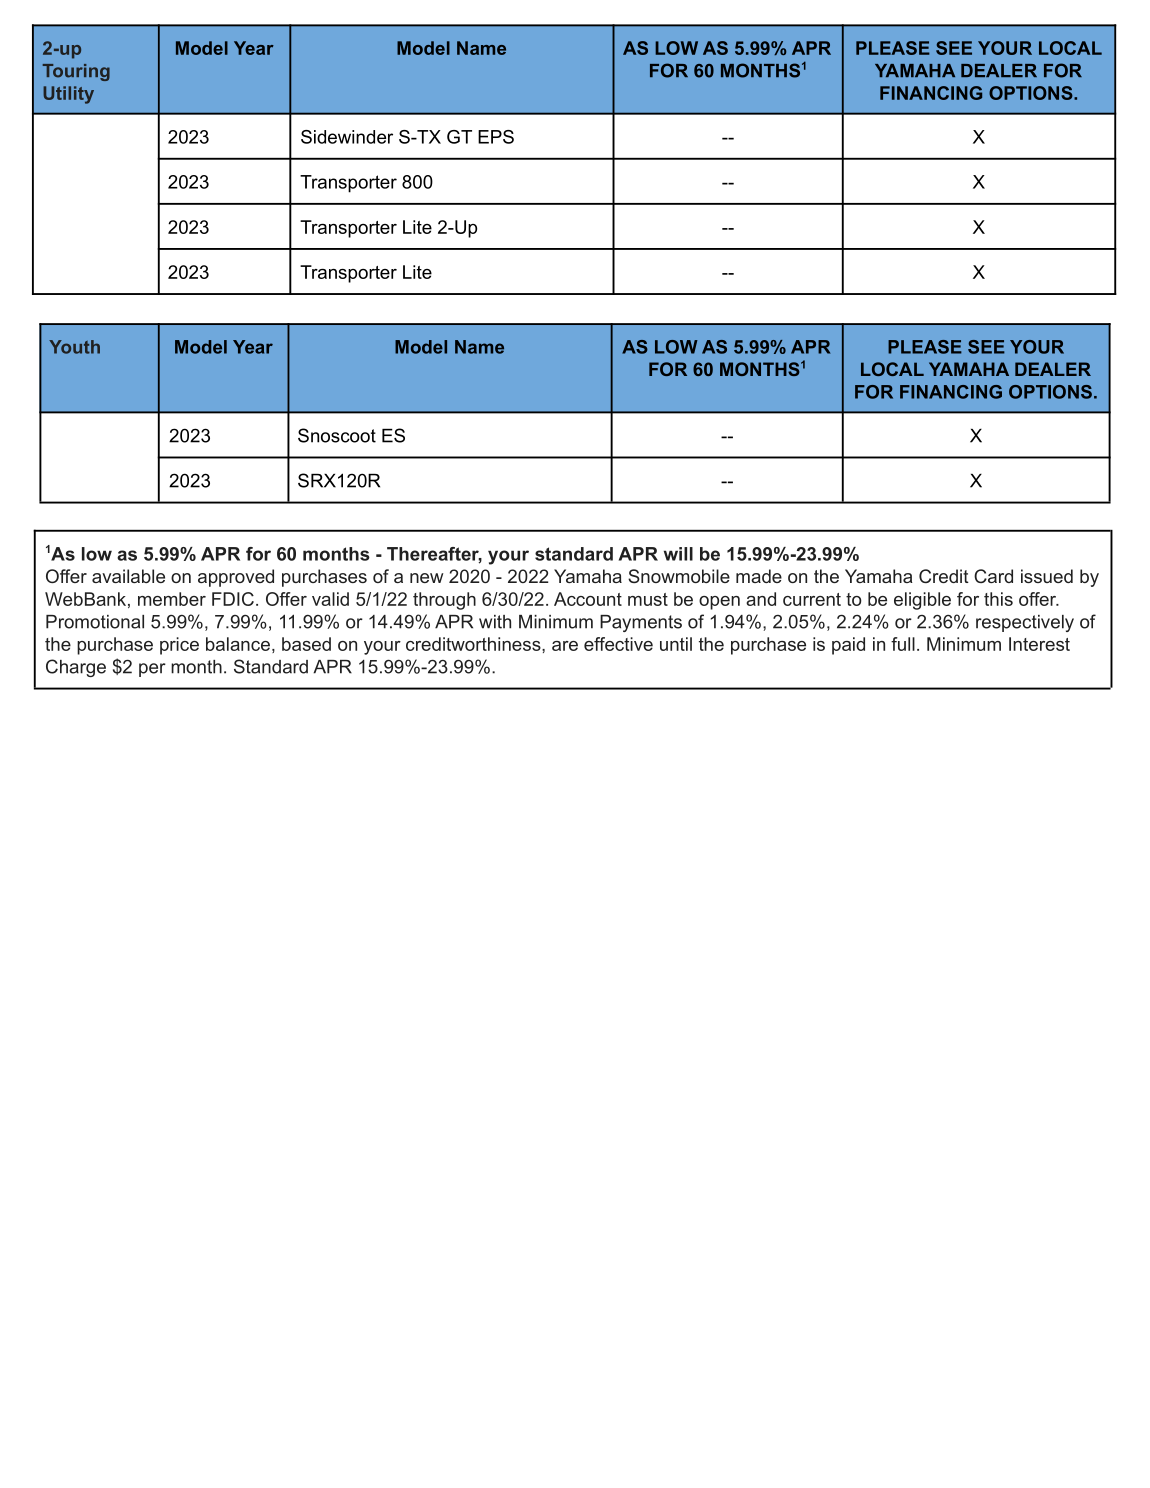  I want to click on approved, so click(236, 578).
